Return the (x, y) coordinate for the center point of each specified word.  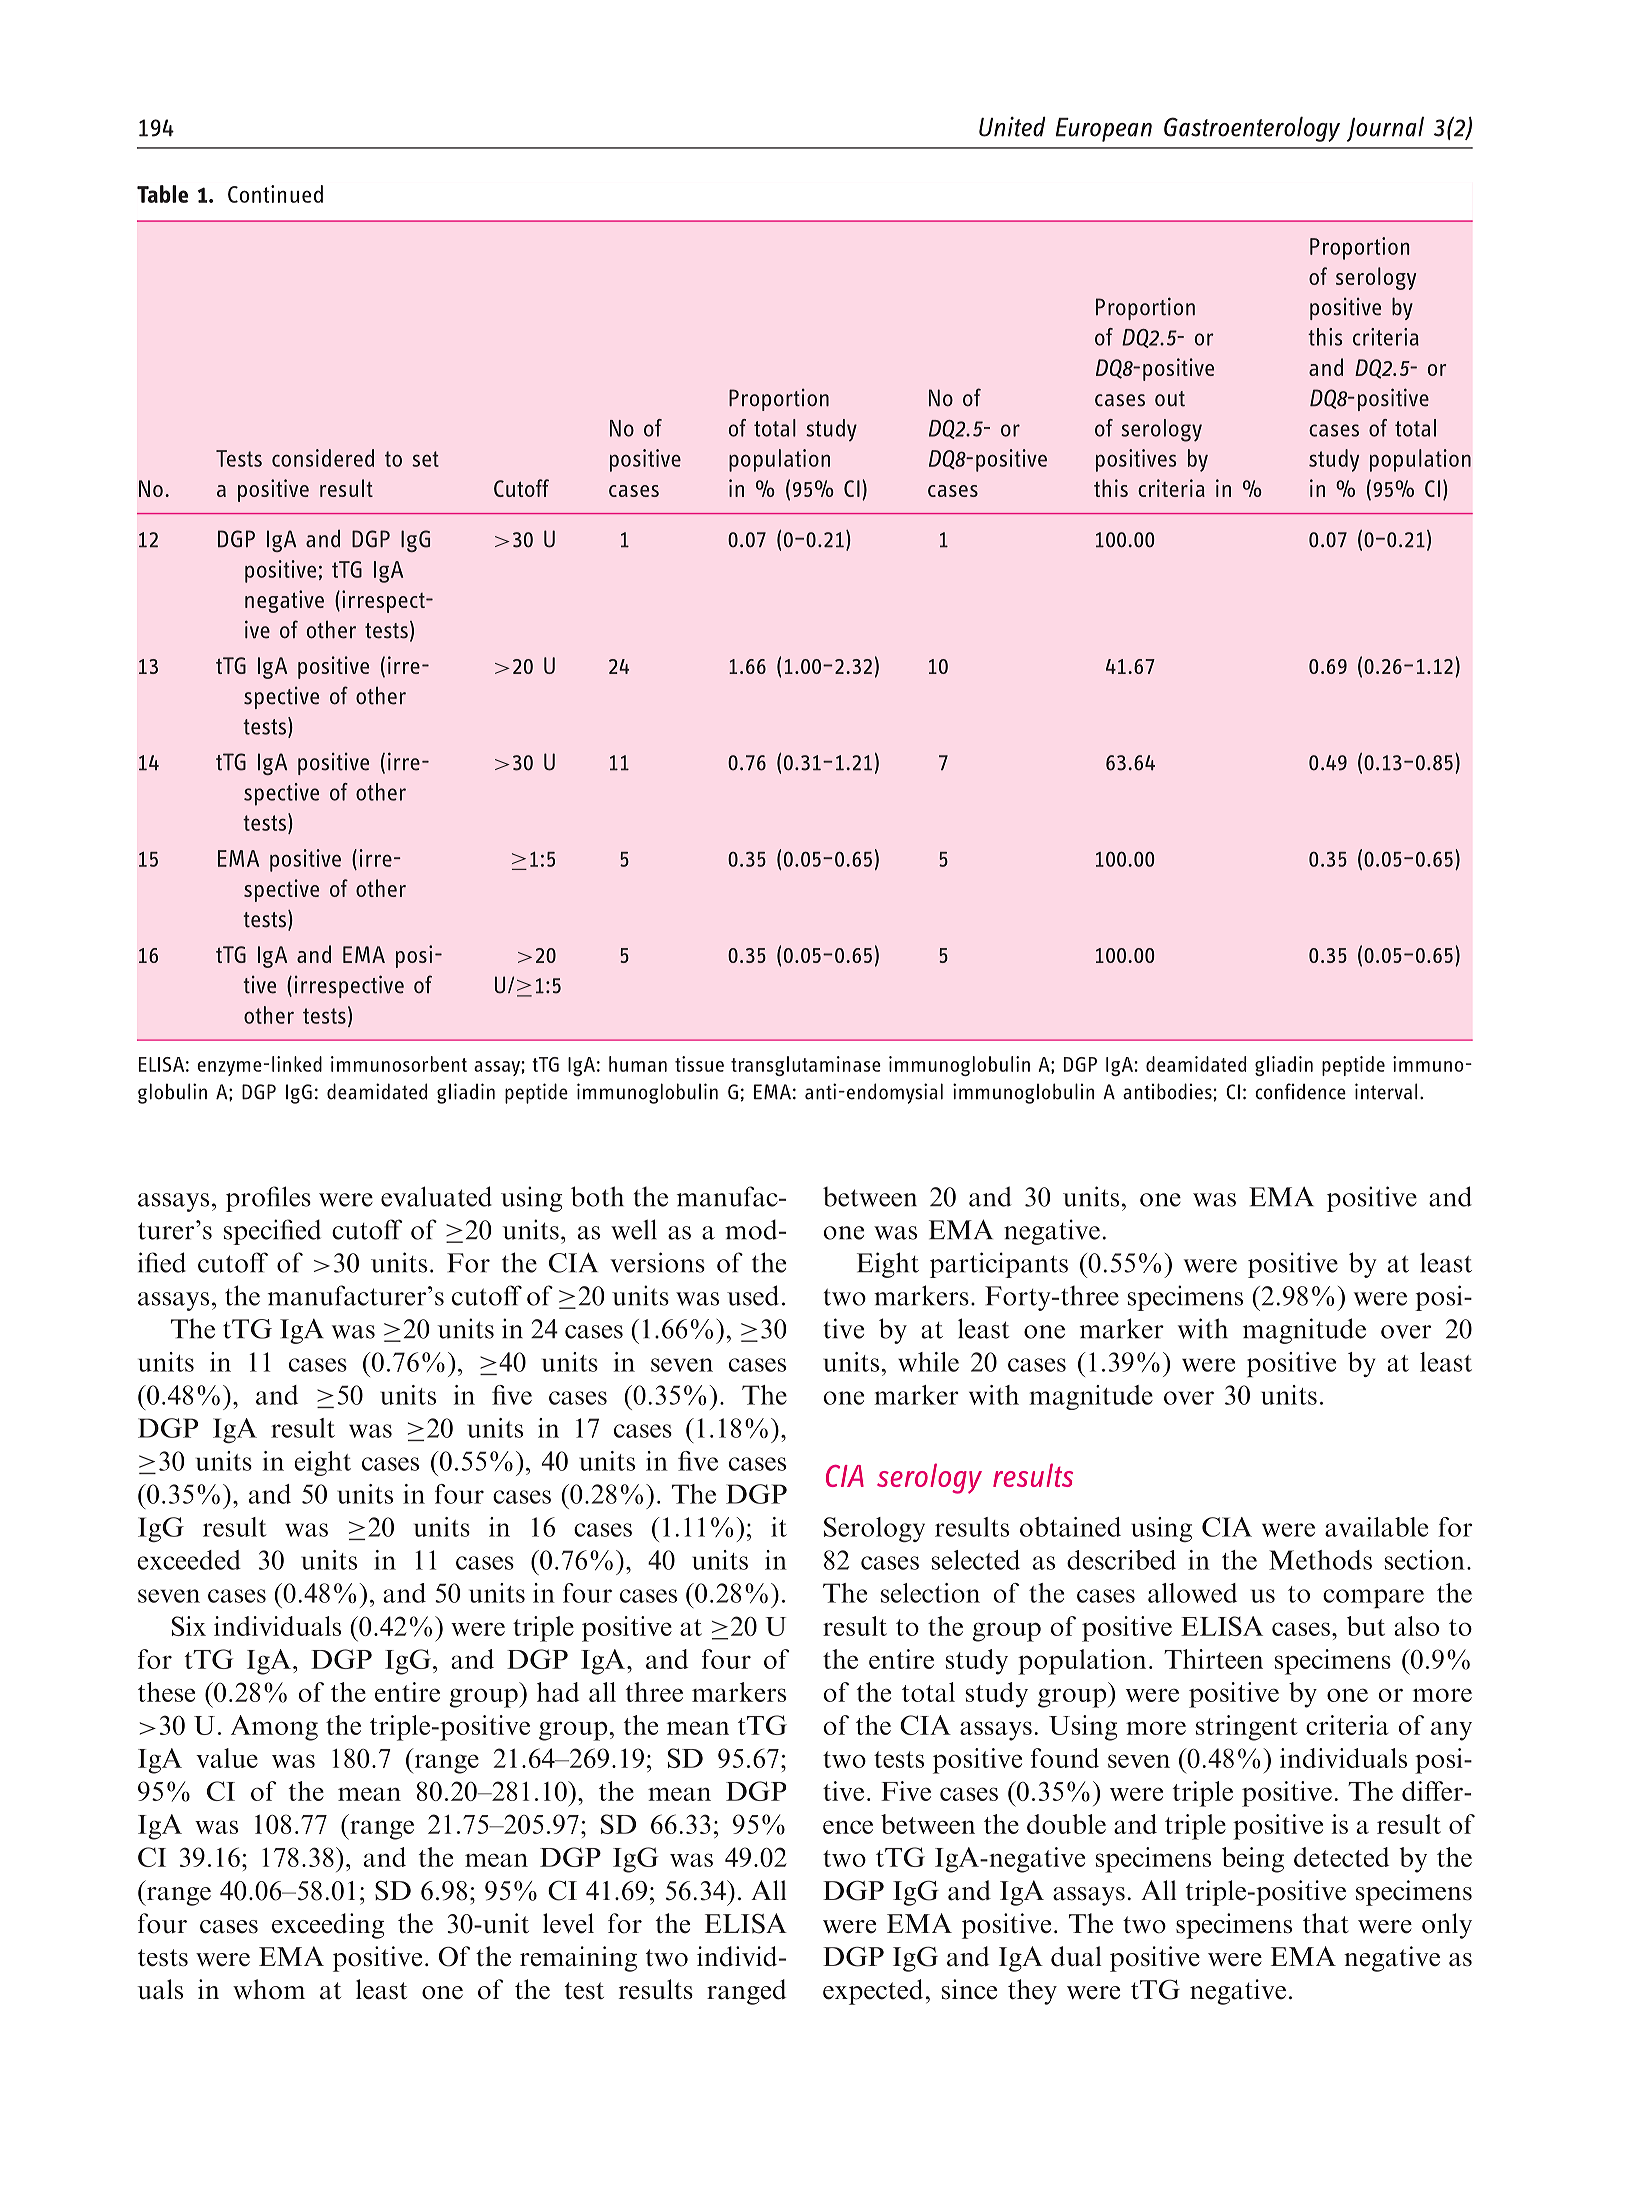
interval (1386, 1091)
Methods (1320, 1560)
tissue (699, 1064)
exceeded (189, 1560)
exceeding (328, 1926)
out (1170, 399)
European (1104, 130)
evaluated (436, 1196)
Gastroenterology (1252, 129)
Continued (275, 194)
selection (930, 1593)
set (425, 459)
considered (323, 458)
